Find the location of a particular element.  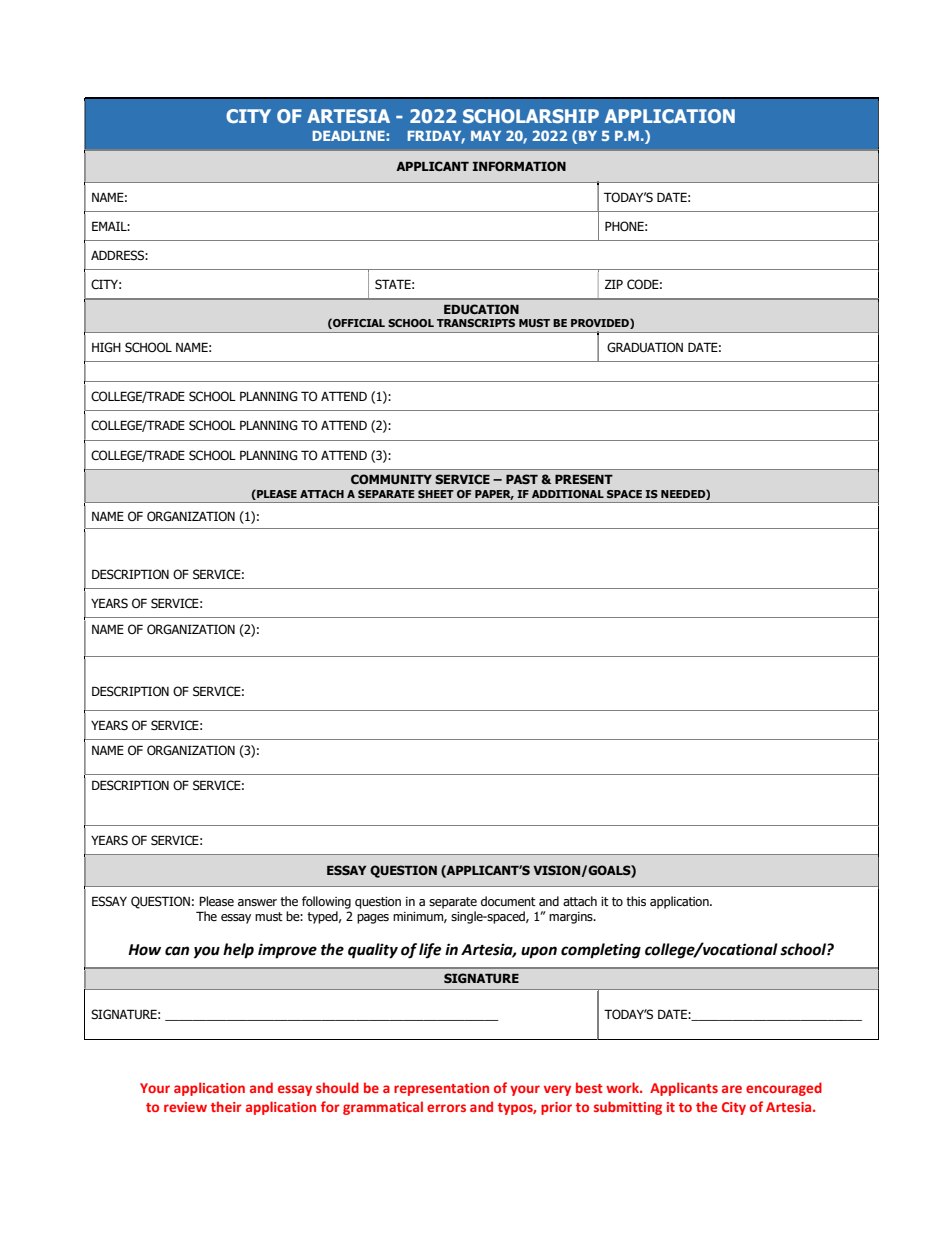

MAY is located at coordinates (486, 136).
